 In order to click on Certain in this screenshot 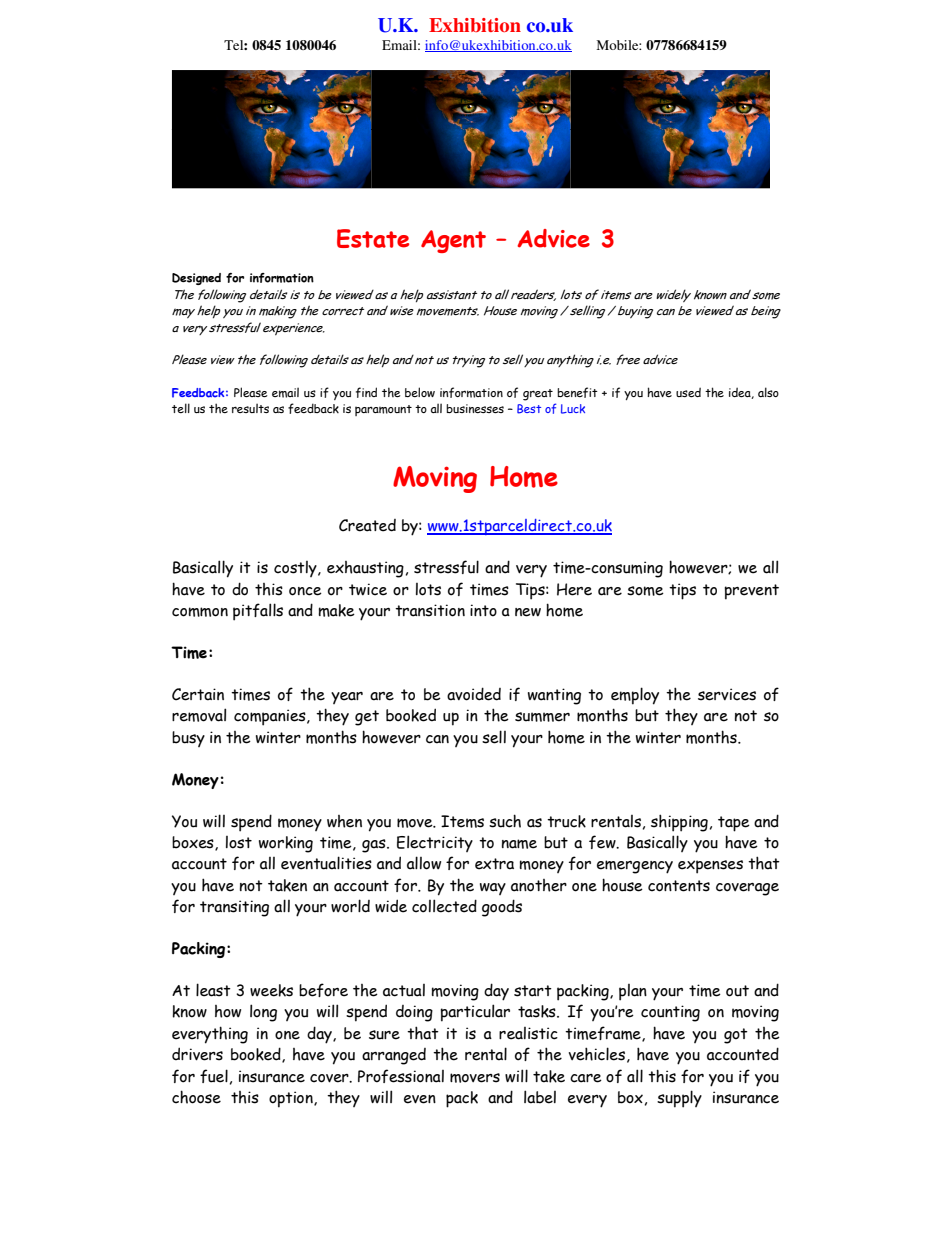, I will do `click(198, 694)`.
